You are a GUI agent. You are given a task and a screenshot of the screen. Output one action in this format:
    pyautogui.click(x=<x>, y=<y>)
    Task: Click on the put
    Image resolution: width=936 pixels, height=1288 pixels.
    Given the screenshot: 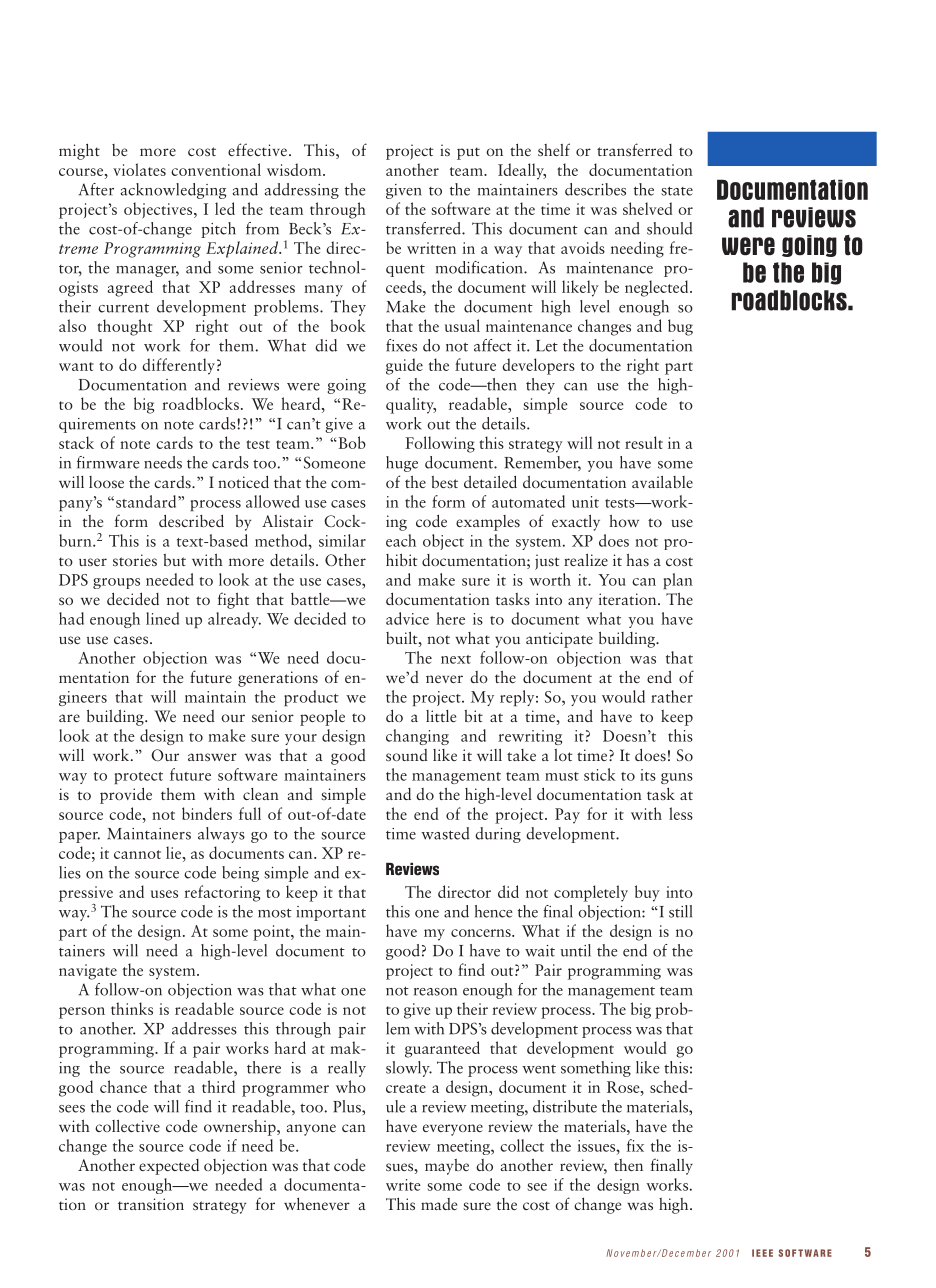 What is the action you would take?
    pyautogui.click(x=468, y=153)
